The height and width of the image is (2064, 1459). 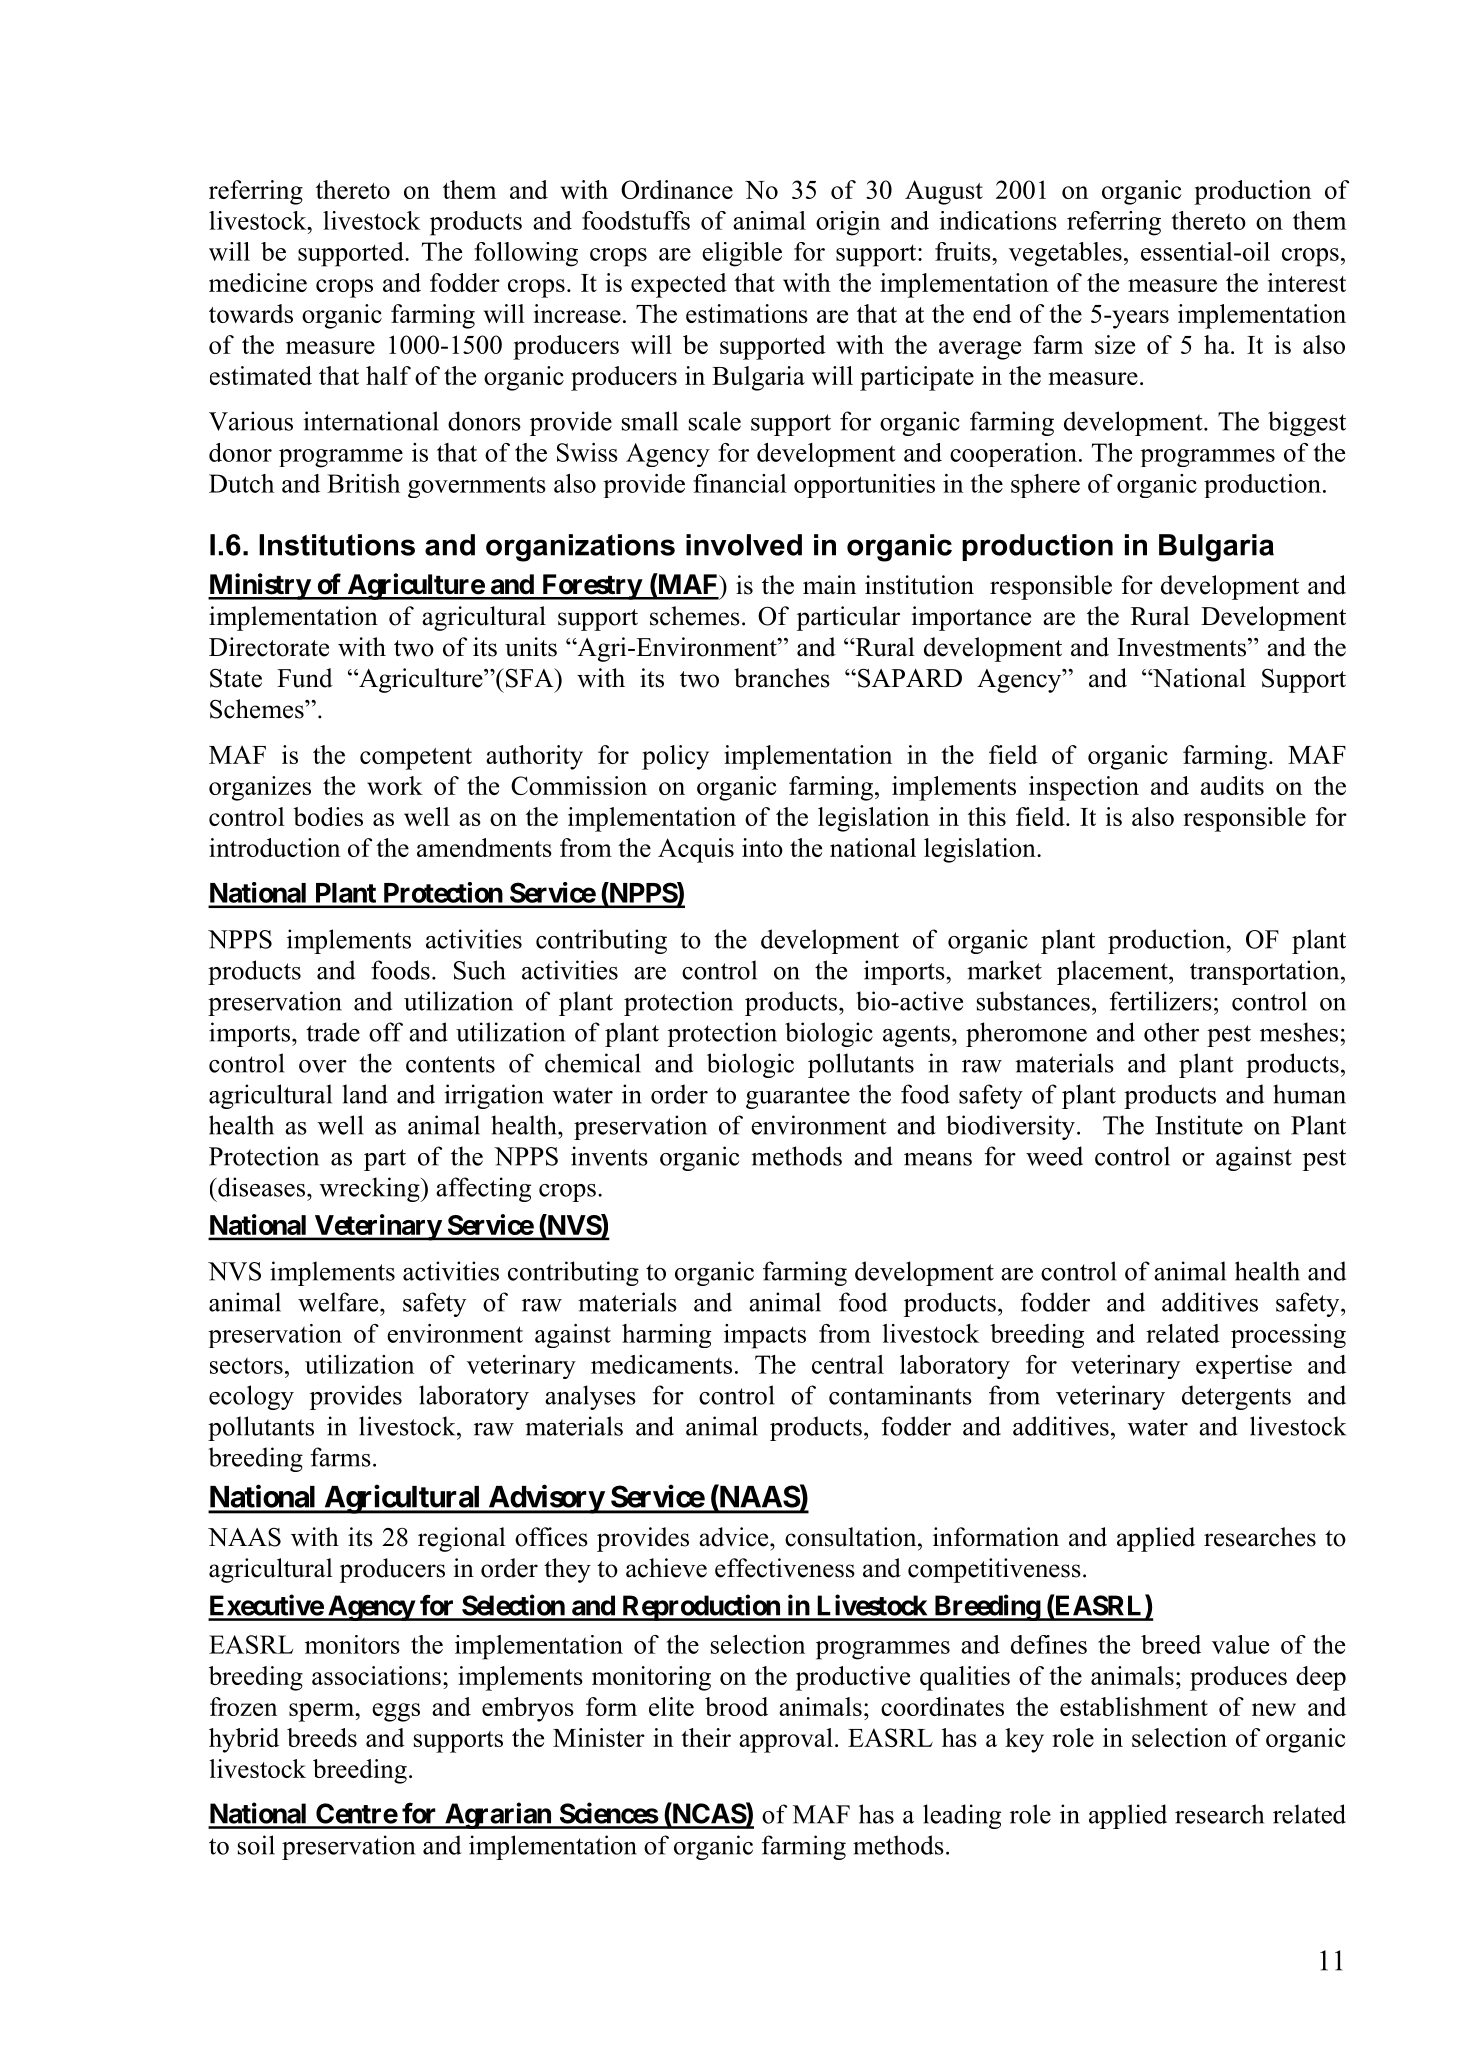 What do you see at coordinates (782, 678) in the image?
I see `branches` at bounding box center [782, 678].
